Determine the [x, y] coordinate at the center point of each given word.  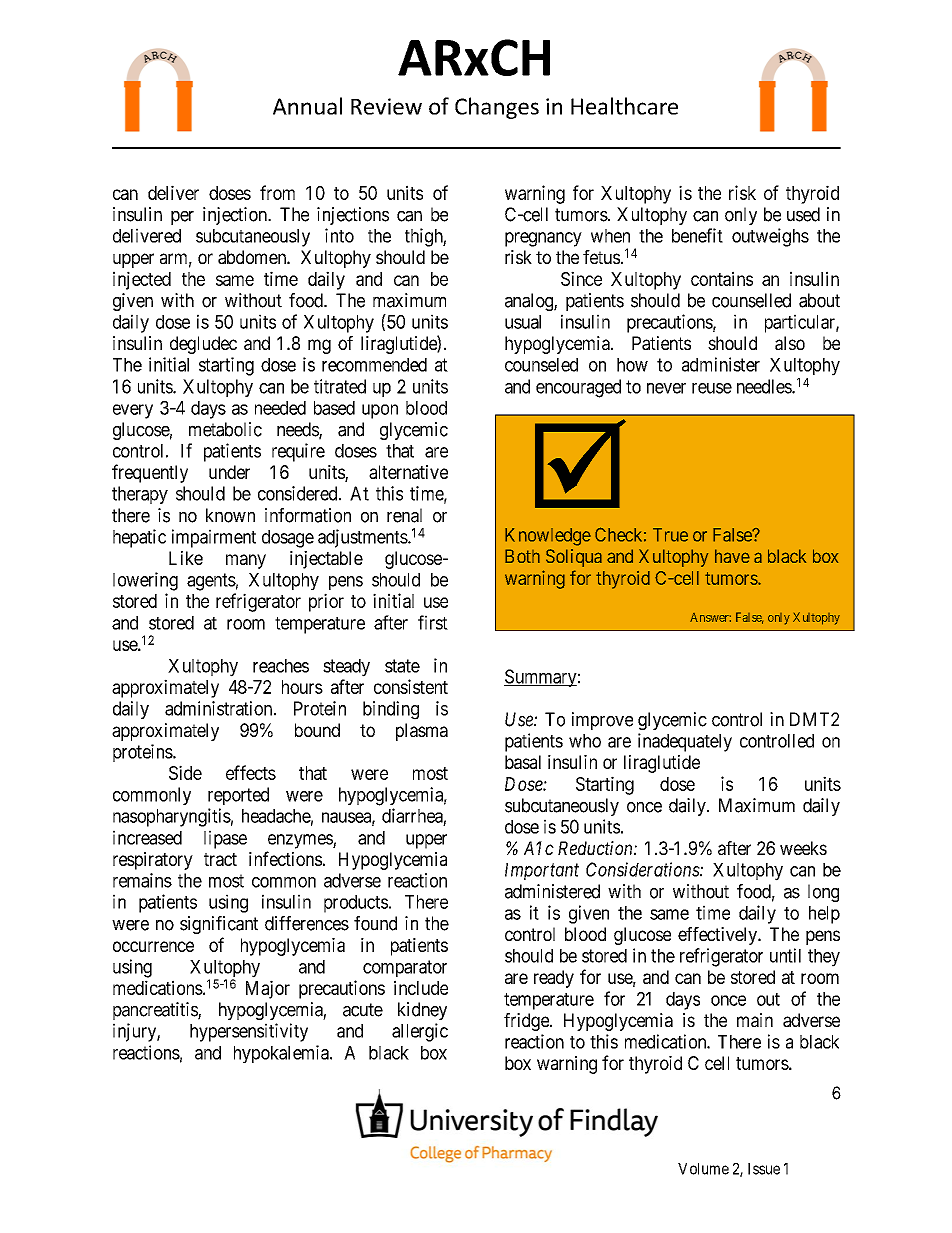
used [803, 214]
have [732, 556]
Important [542, 871]
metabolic [225, 429]
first [433, 622]
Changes [497, 108]
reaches [281, 666]
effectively [719, 936]
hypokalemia [282, 1054]
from [277, 192]
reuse [712, 388]
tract [220, 859]
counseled [541, 365]
